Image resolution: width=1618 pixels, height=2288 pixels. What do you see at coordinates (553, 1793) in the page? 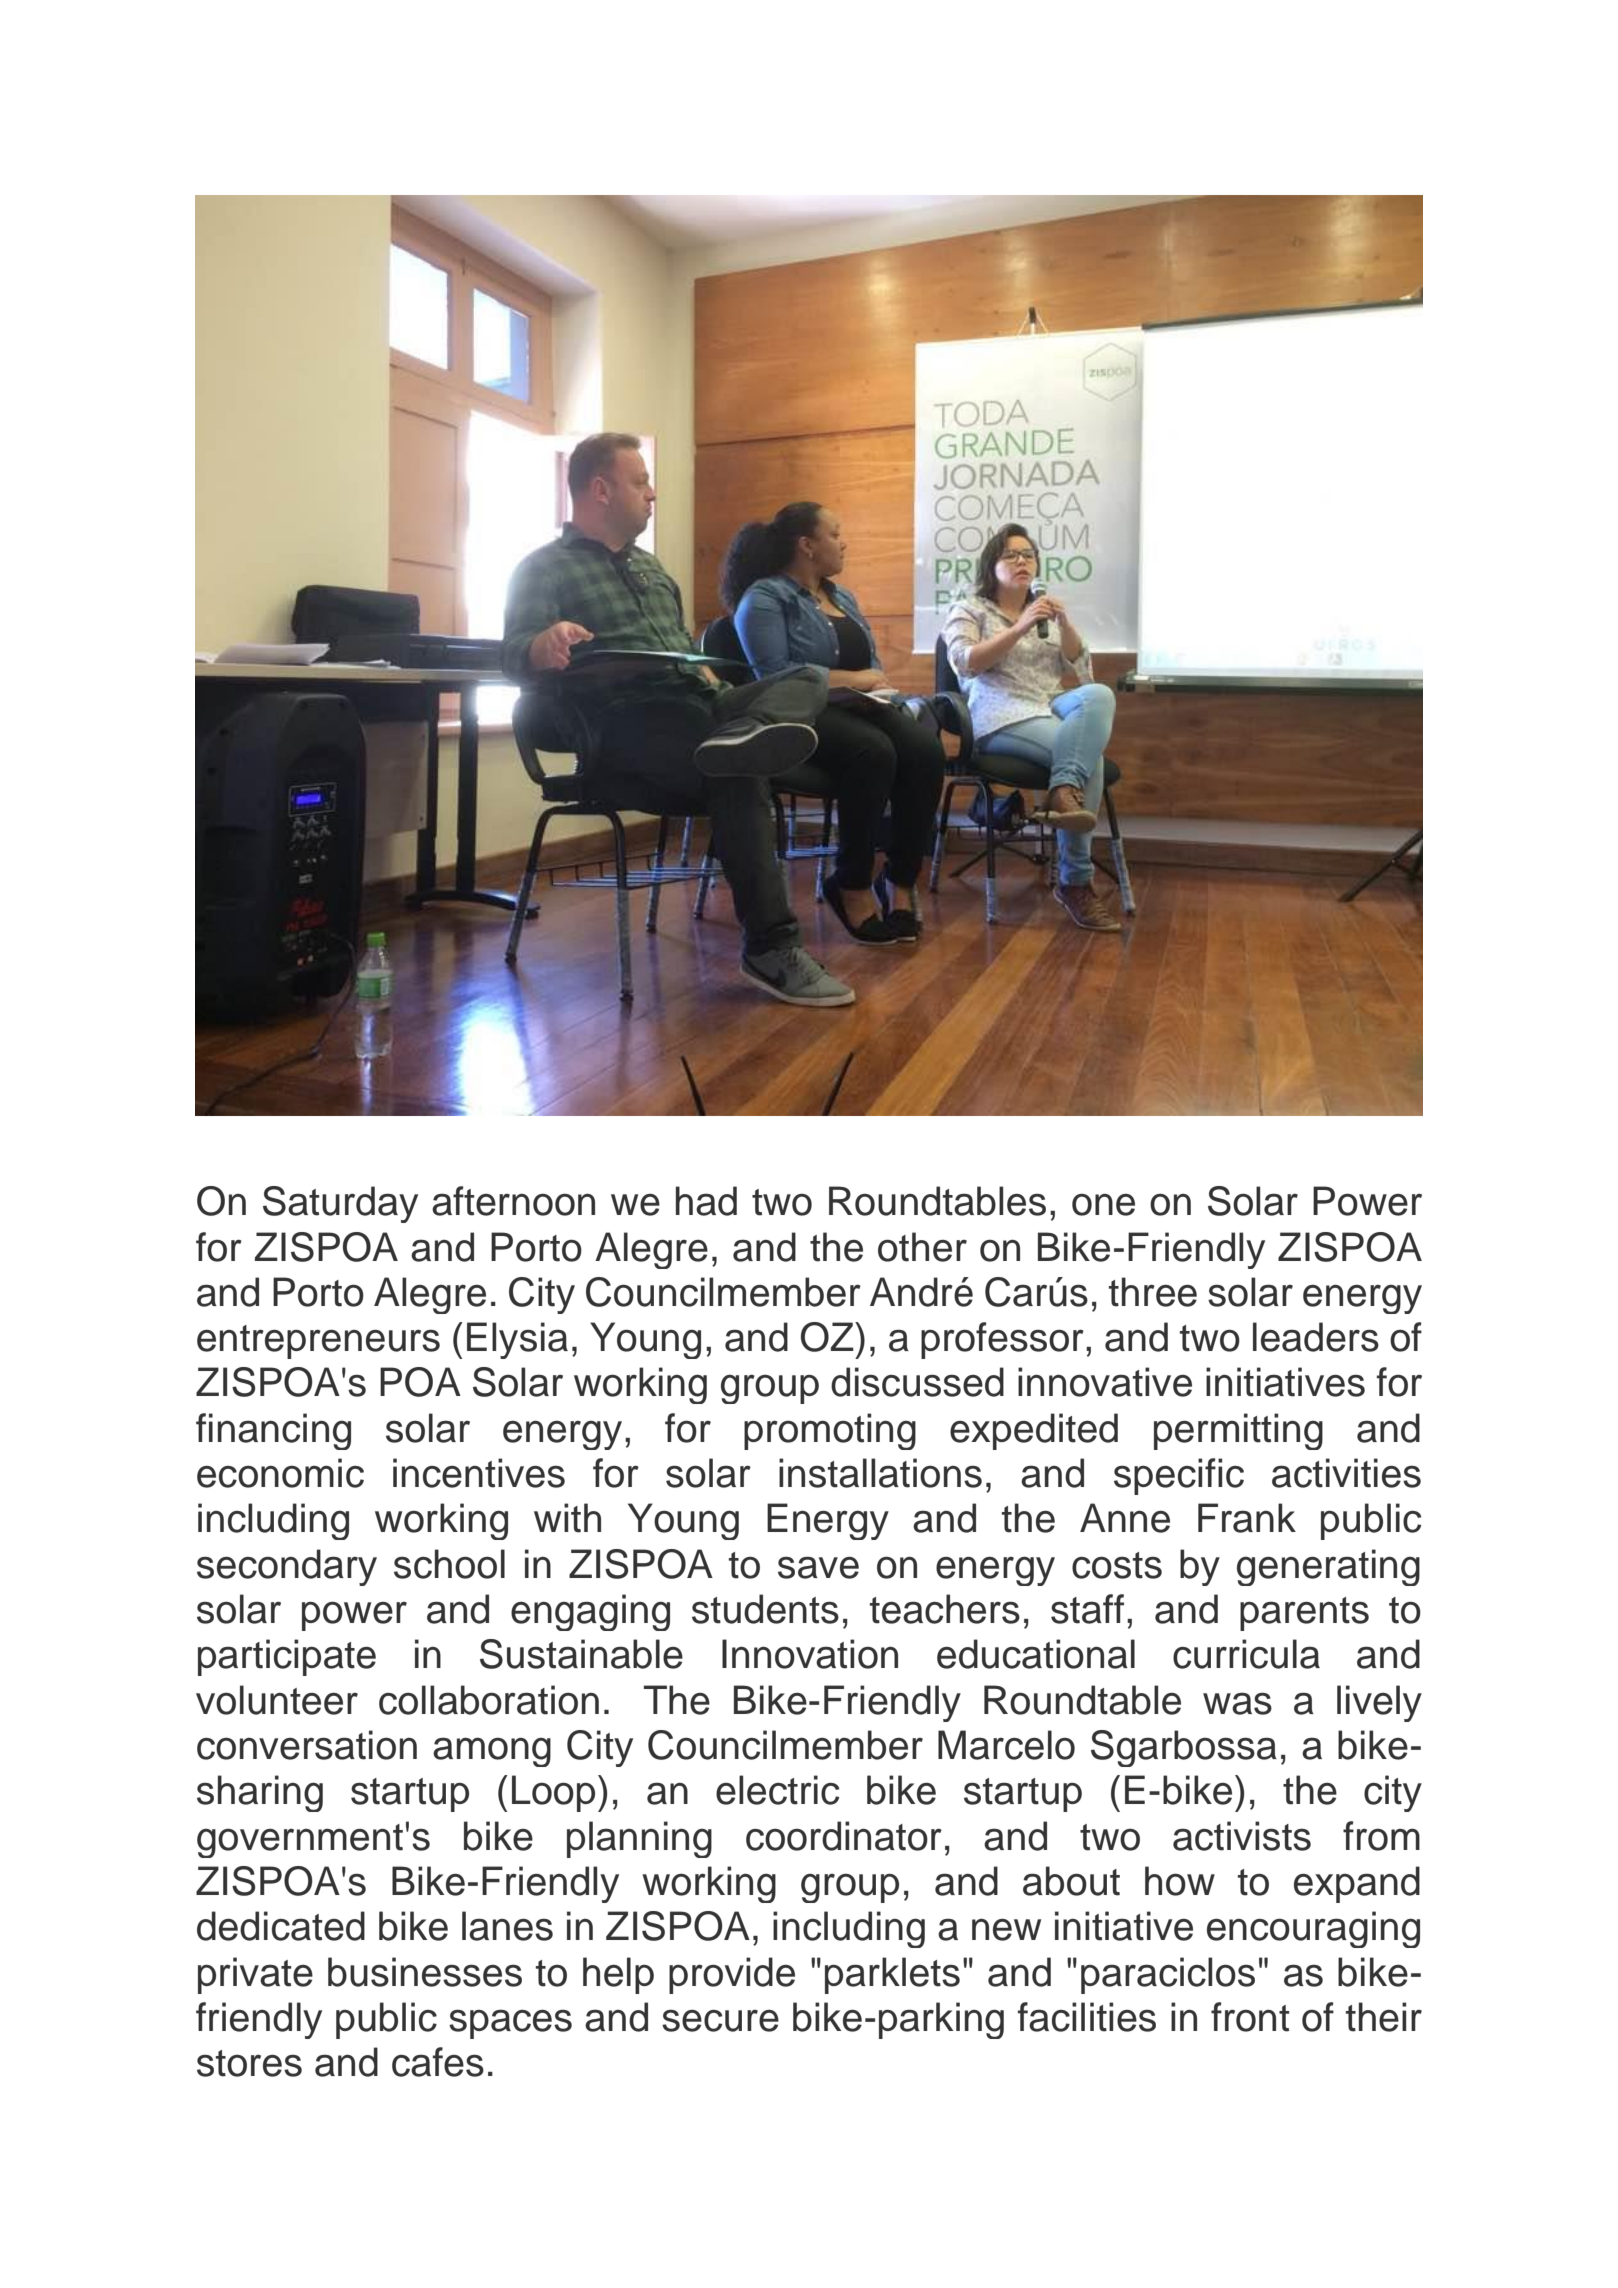
I see `Loop` at bounding box center [553, 1793].
